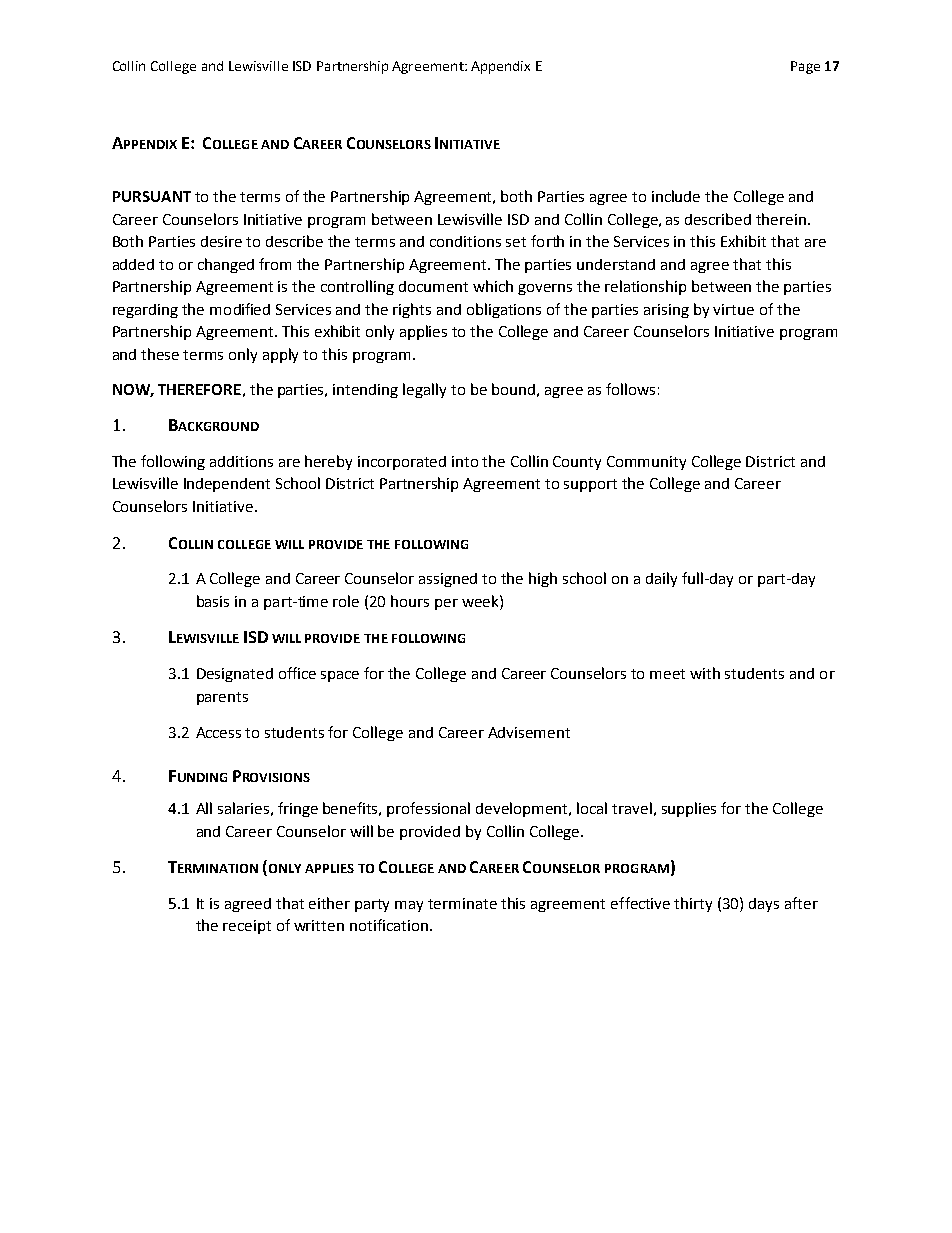 This screenshot has width=952, height=1233. I want to click on Community, so click(646, 463).
